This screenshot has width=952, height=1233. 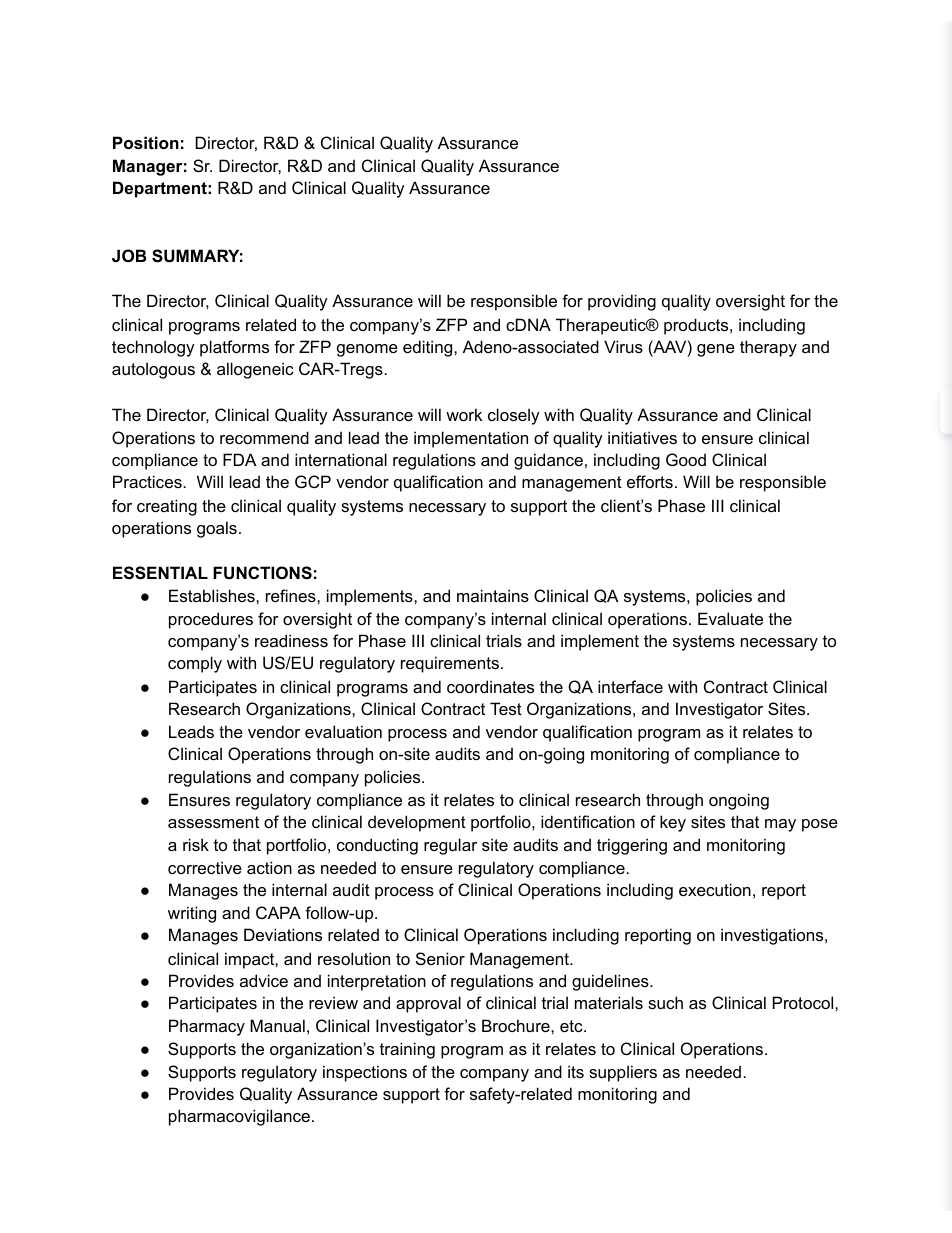 What do you see at coordinates (780, 825) in the screenshot?
I see `may` at bounding box center [780, 825].
